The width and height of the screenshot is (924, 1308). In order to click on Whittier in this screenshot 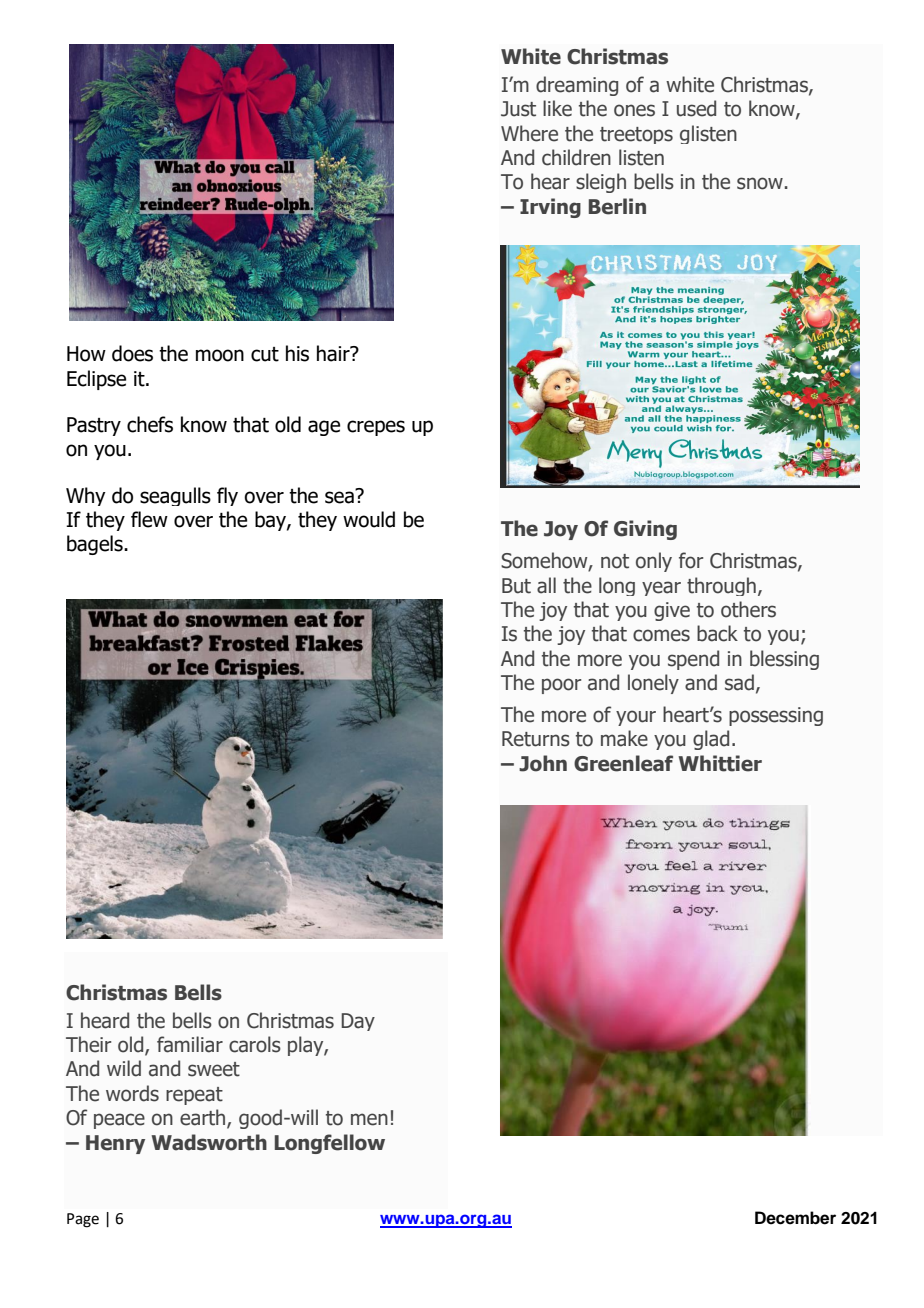, I will do `click(720, 763)`.
